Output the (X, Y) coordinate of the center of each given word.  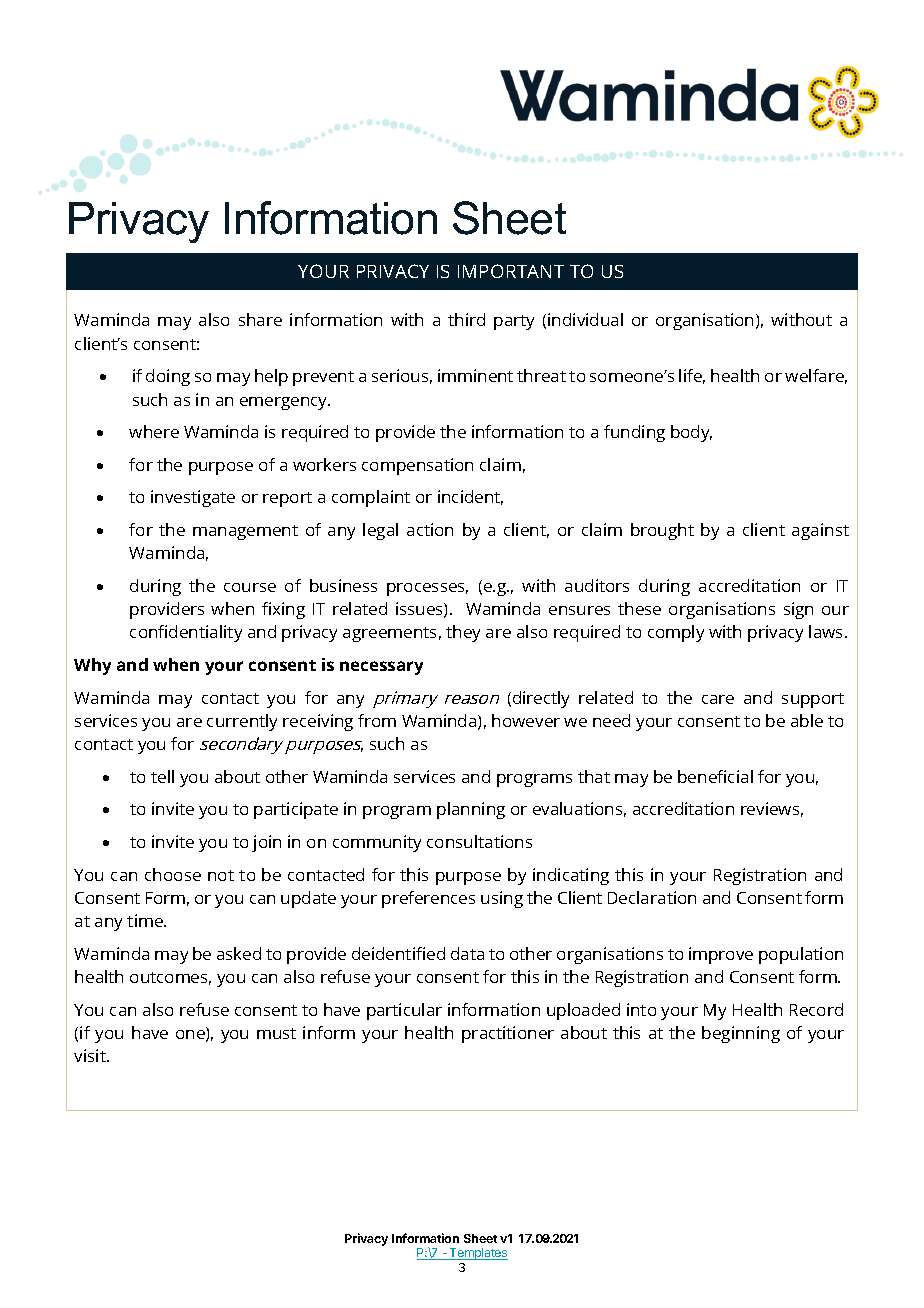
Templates (478, 1254)
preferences (428, 899)
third (466, 319)
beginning (741, 1034)
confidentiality (186, 633)
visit (91, 1055)
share (260, 319)
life (692, 376)
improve (721, 955)
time (146, 920)
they (463, 633)
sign (798, 610)
